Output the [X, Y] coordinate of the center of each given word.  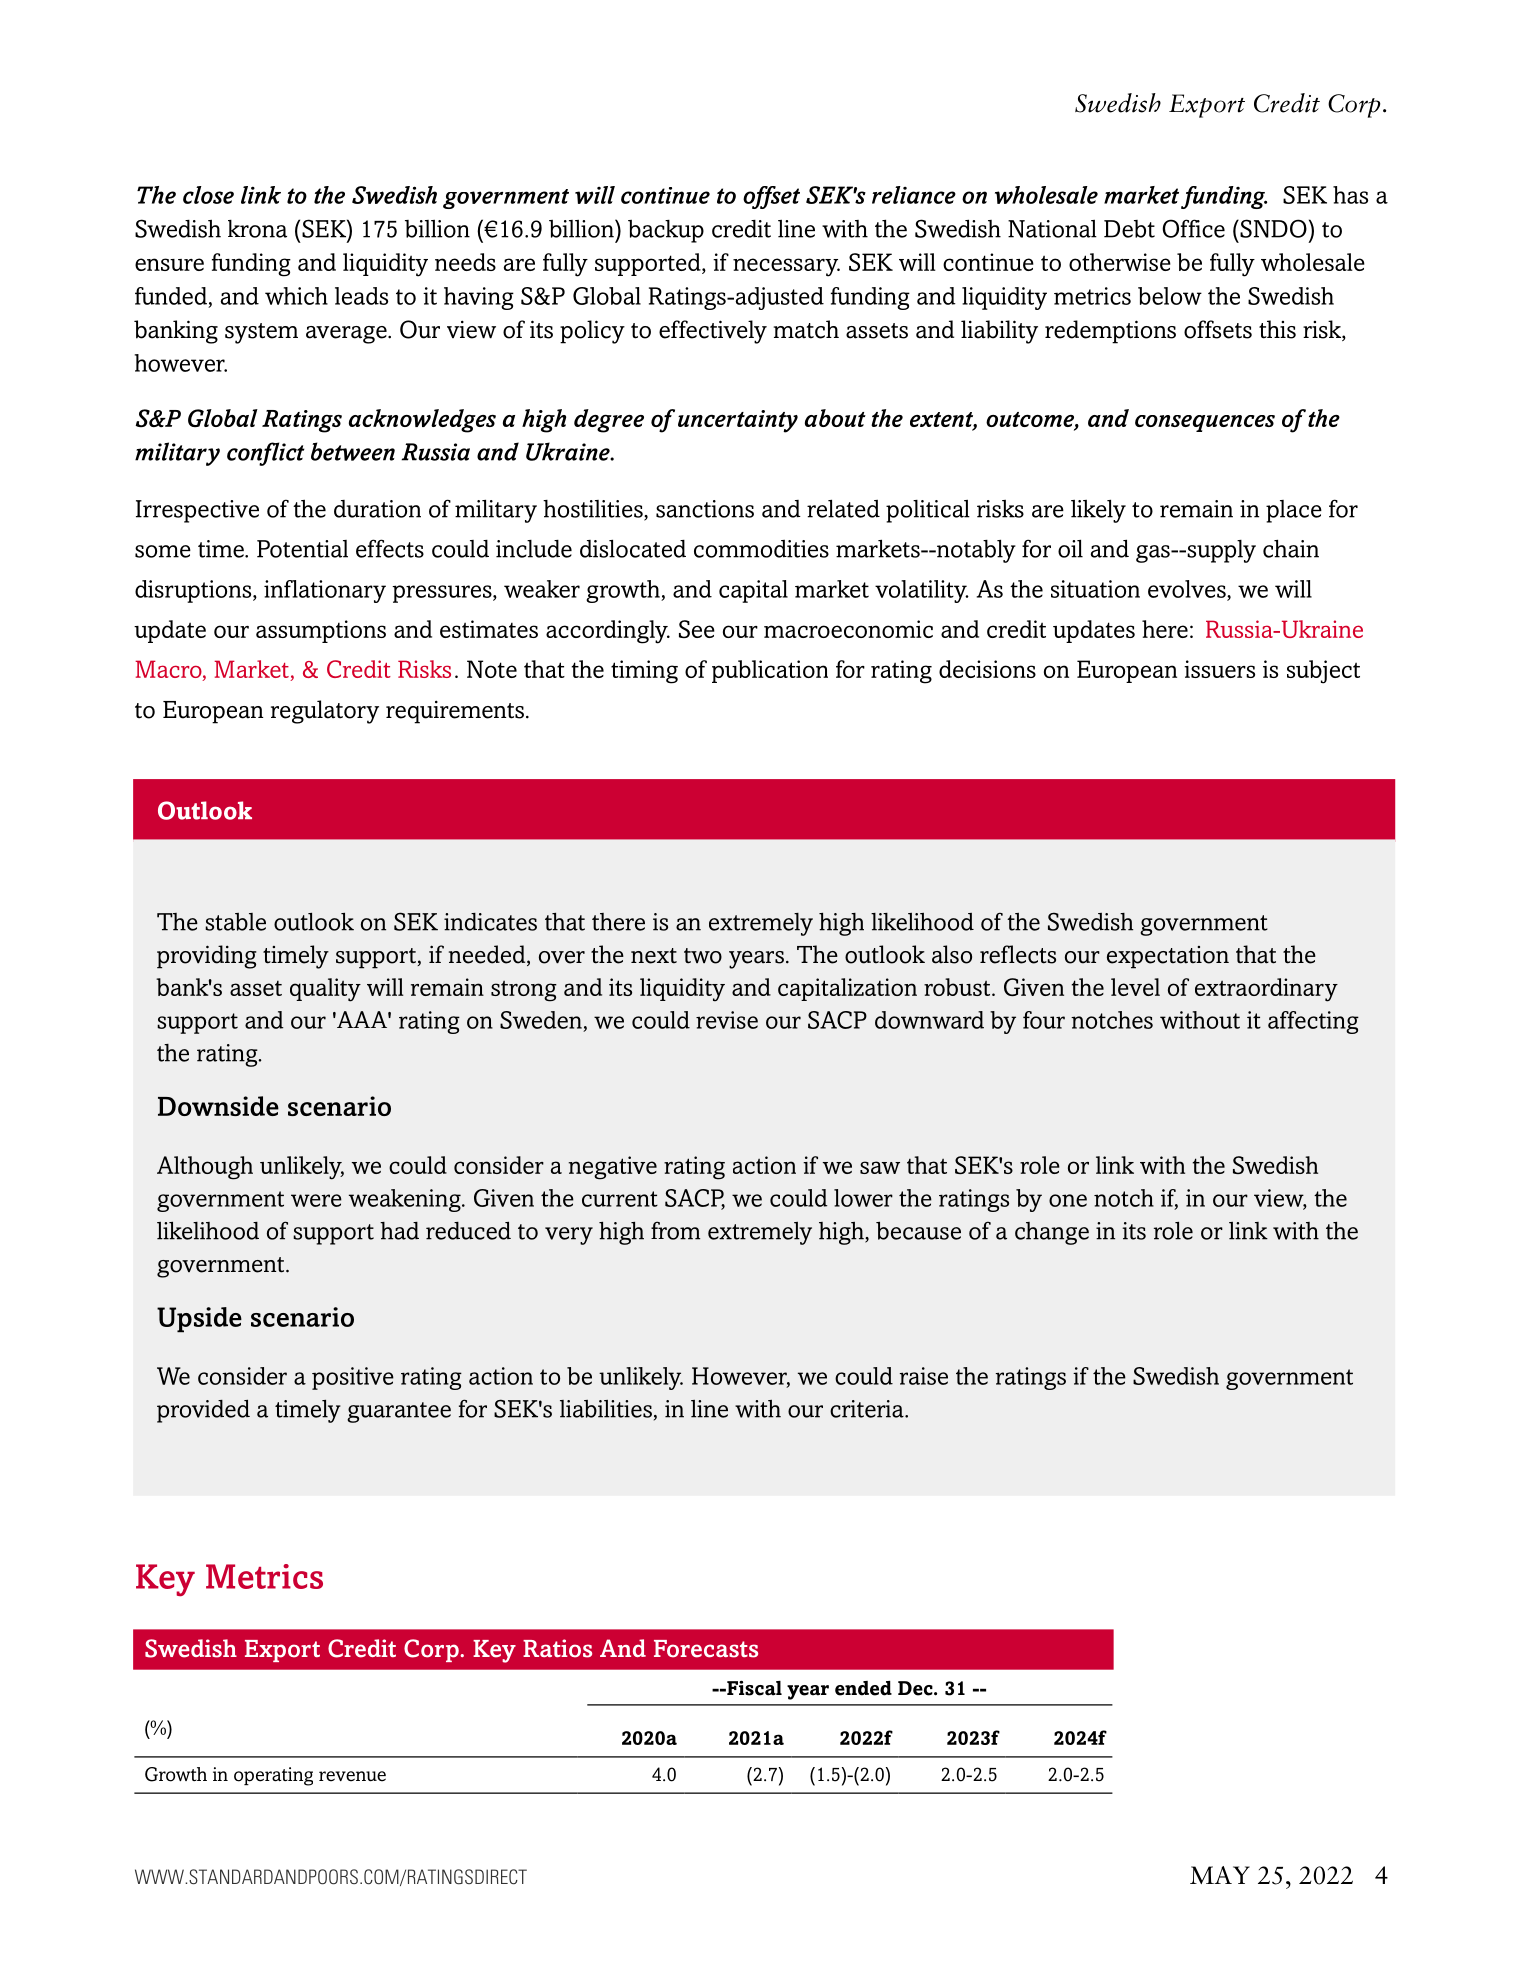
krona [257, 229]
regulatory [325, 712]
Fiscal [753, 1688]
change [1052, 1233]
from [675, 1230]
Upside [199, 1320]
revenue [352, 1776]
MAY [1220, 1875]
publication [770, 671]
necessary [786, 267]
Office [1193, 228]
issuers [1219, 669]
